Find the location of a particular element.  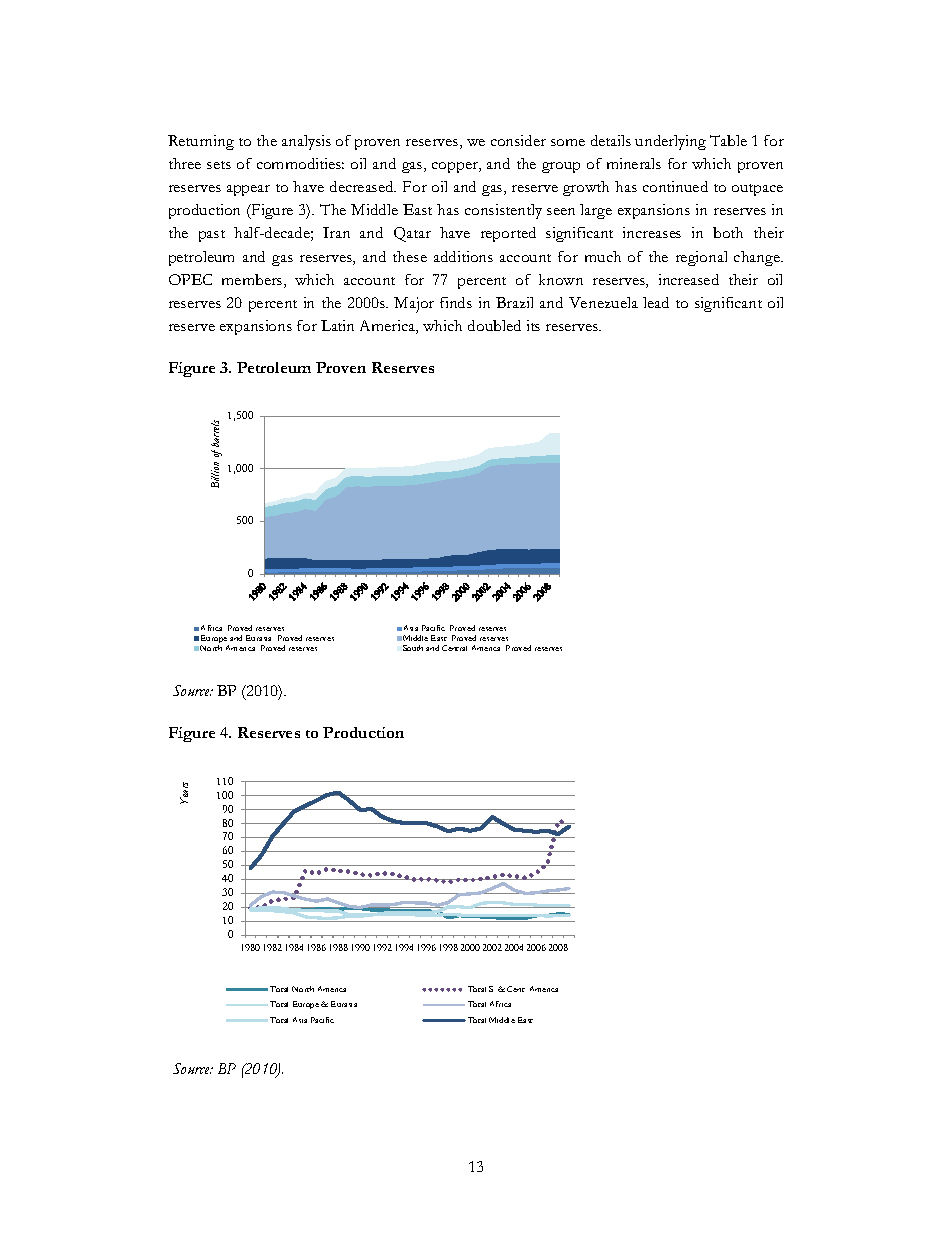

doubled is located at coordinates (494, 325).
